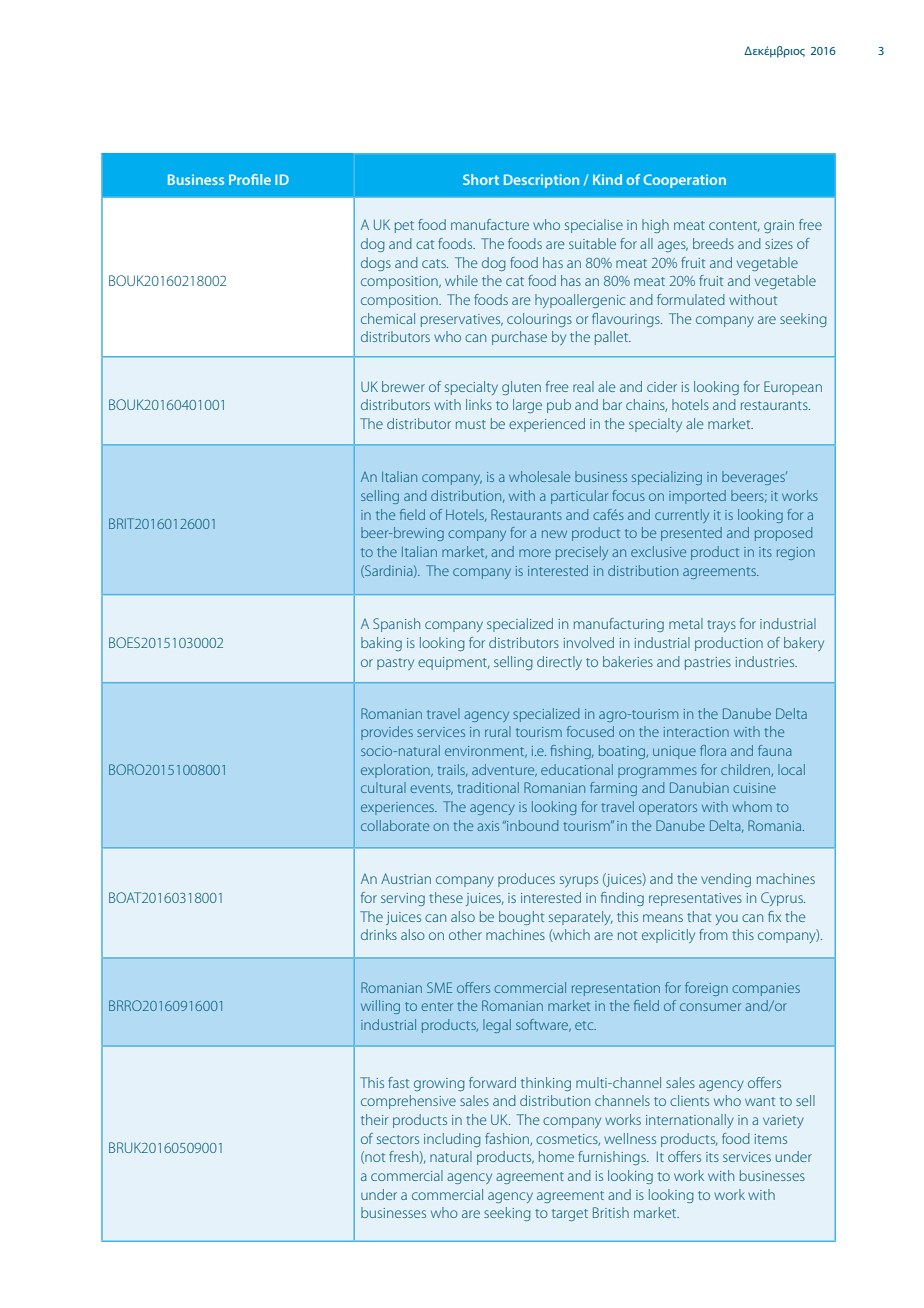 This document has width=924, height=1308. What do you see at coordinates (734, 226) in the document?
I see `content` at bounding box center [734, 226].
